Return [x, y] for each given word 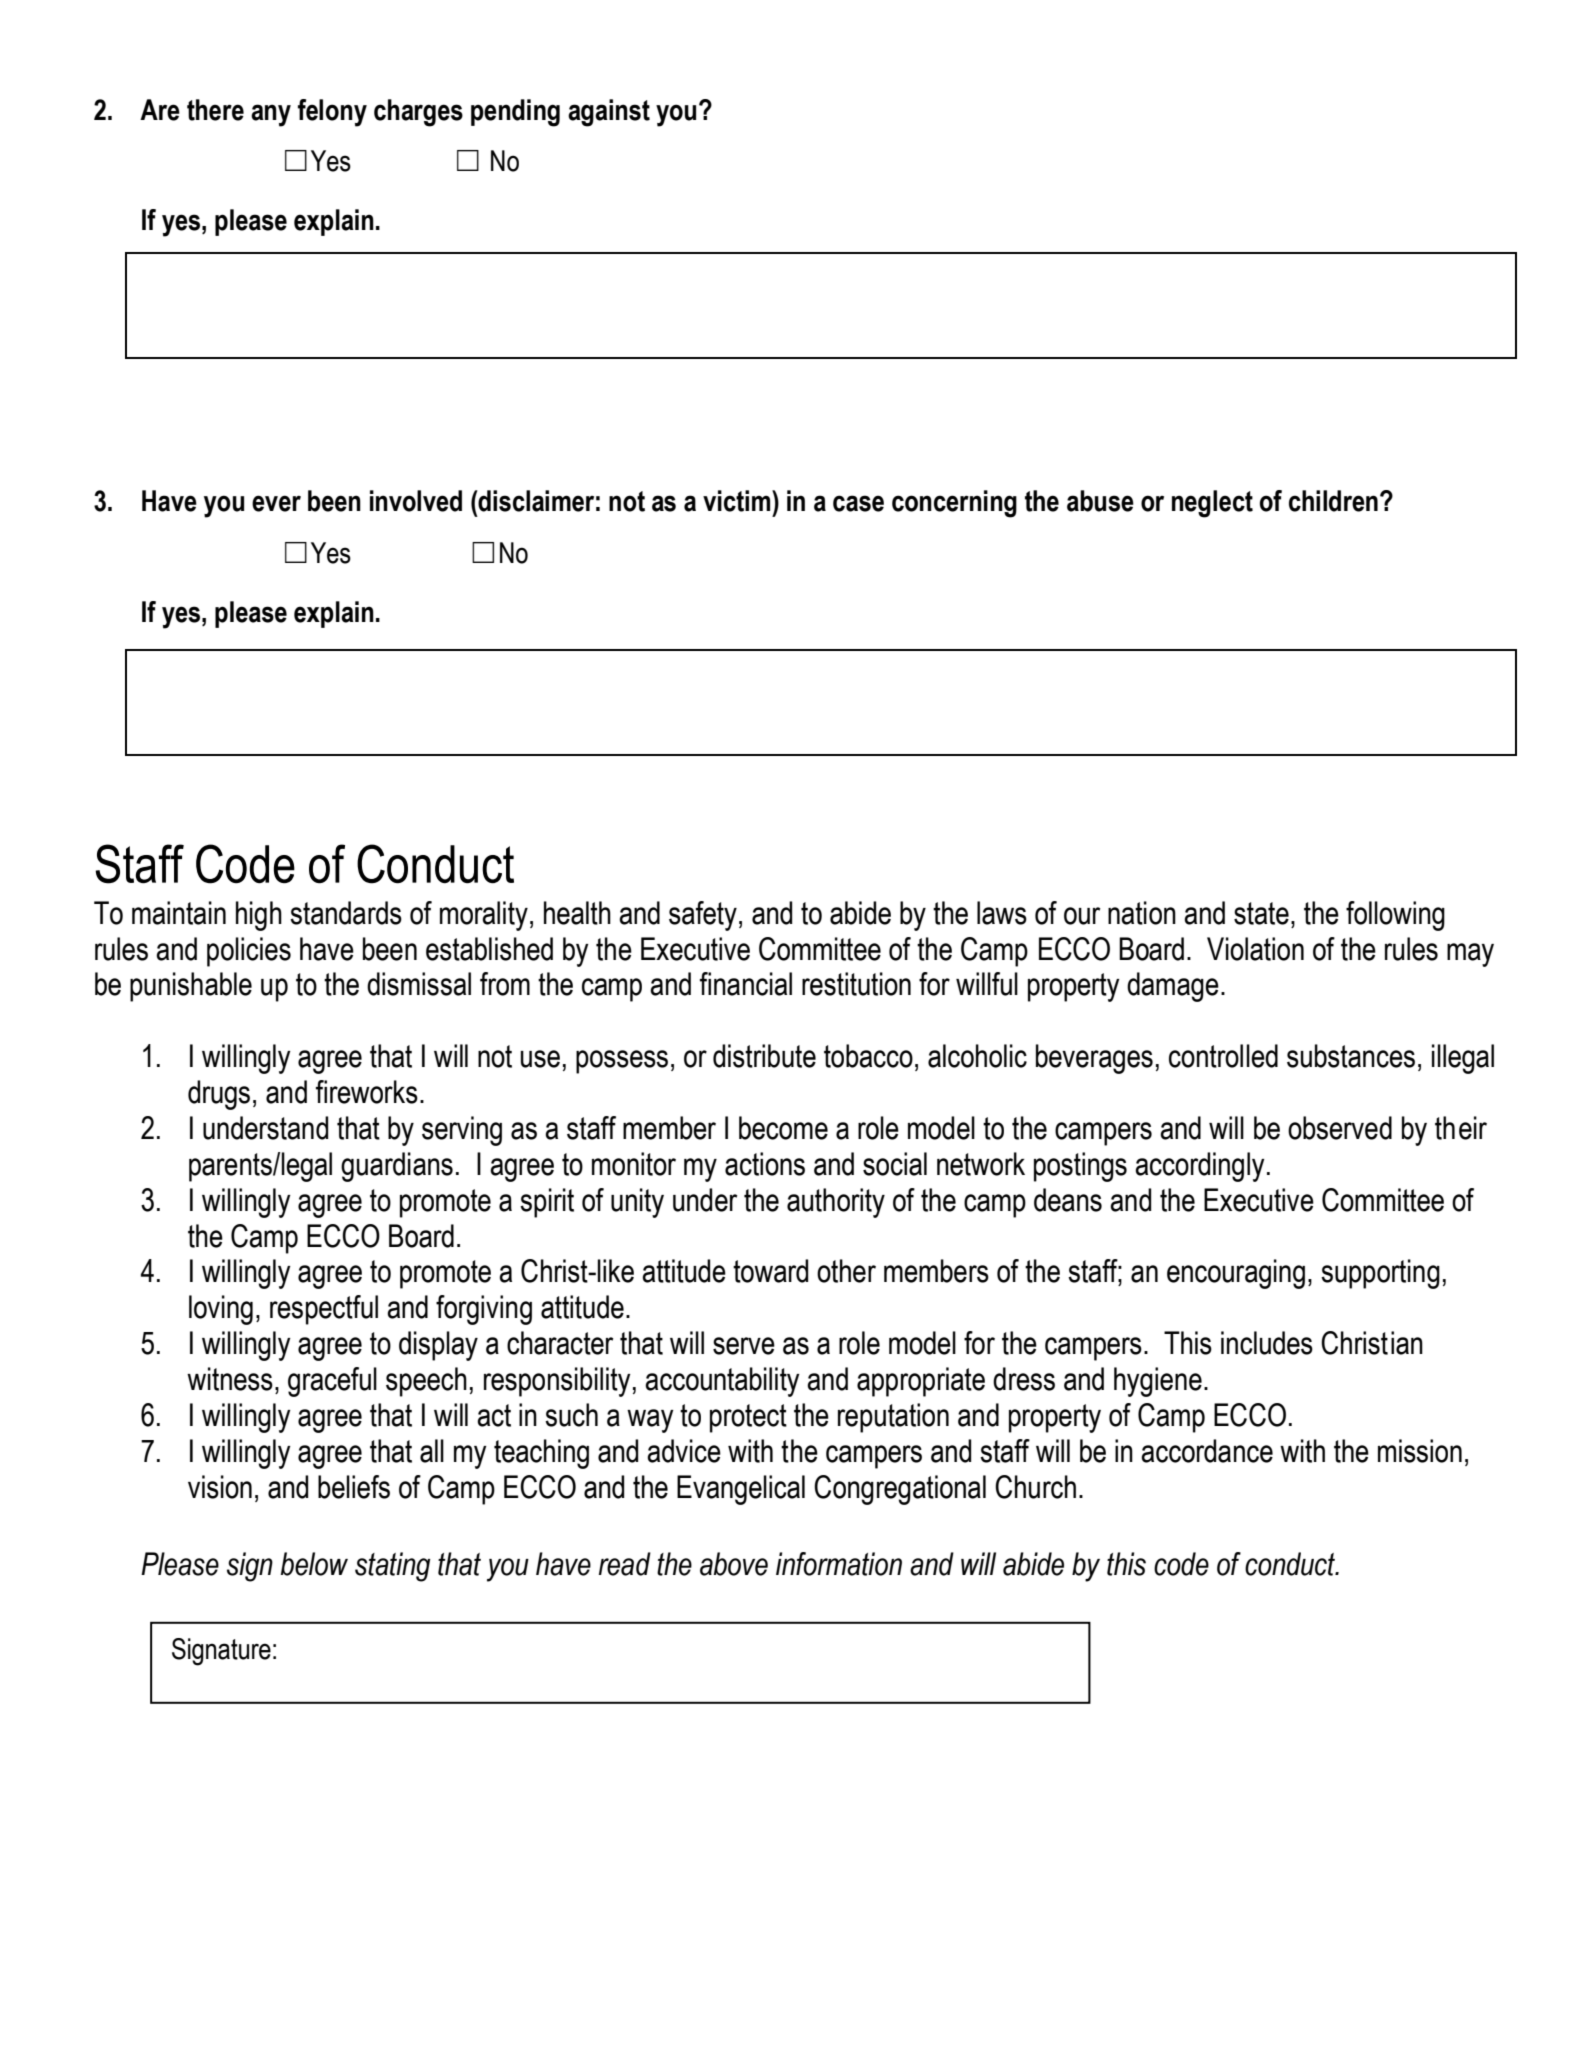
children [1333, 501]
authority [836, 1203]
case [858, 503]
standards [346, 913]
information [839, 1564]
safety [703, 916]
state [1261, 913]
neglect [1212, 504]
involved [416, 501]
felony [332, 113]
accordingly [1200, 1167]
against [609, 113]
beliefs [354, 1487]
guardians [397, 1167]
